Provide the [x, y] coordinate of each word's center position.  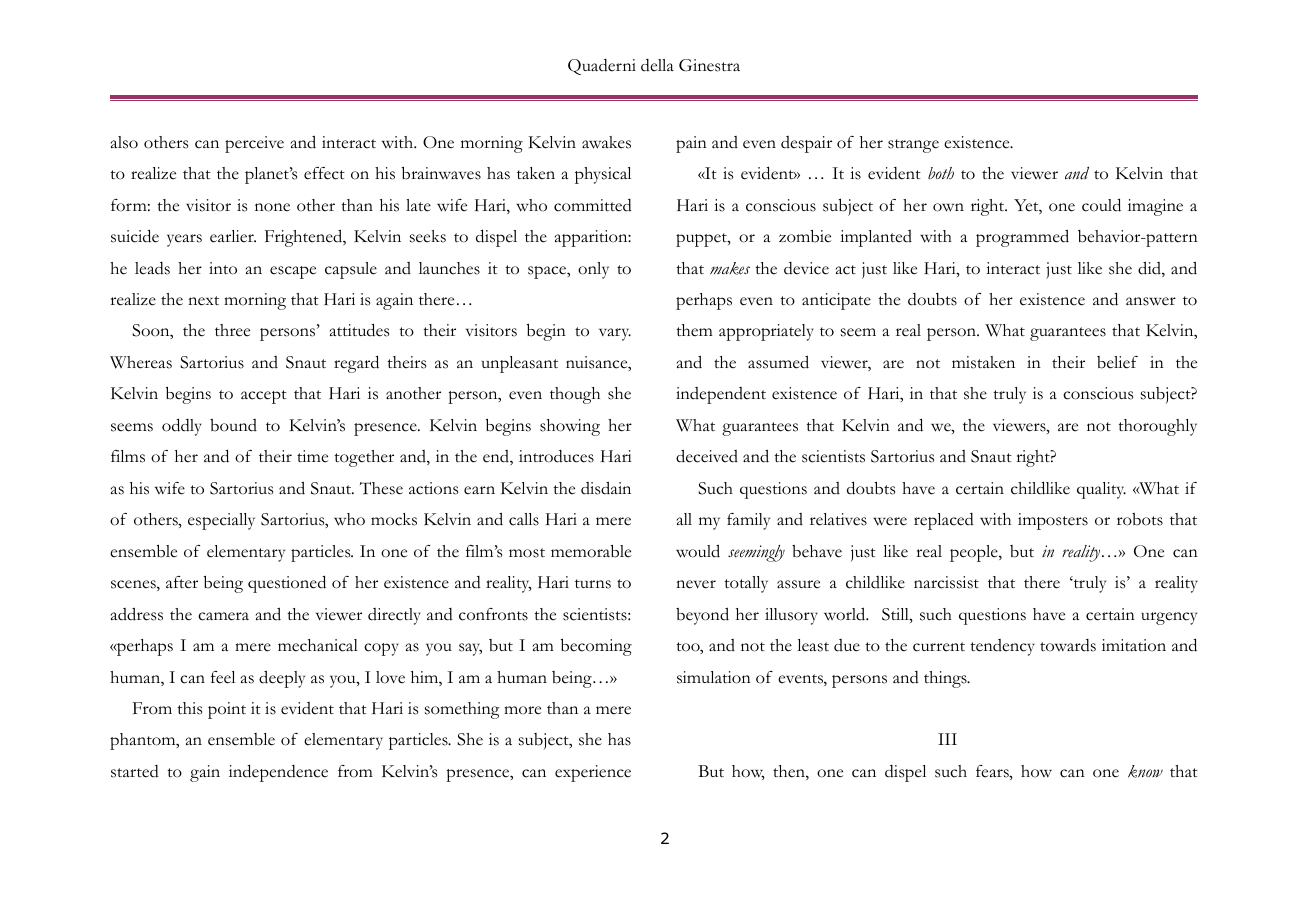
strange [913, 146]
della [657, 65]
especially [221, 521]
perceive [254, 144]
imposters [1053, 521]
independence [278, 773]
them [694, 330]
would [698, 551]
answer [1151, 301]
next [203, 301]
